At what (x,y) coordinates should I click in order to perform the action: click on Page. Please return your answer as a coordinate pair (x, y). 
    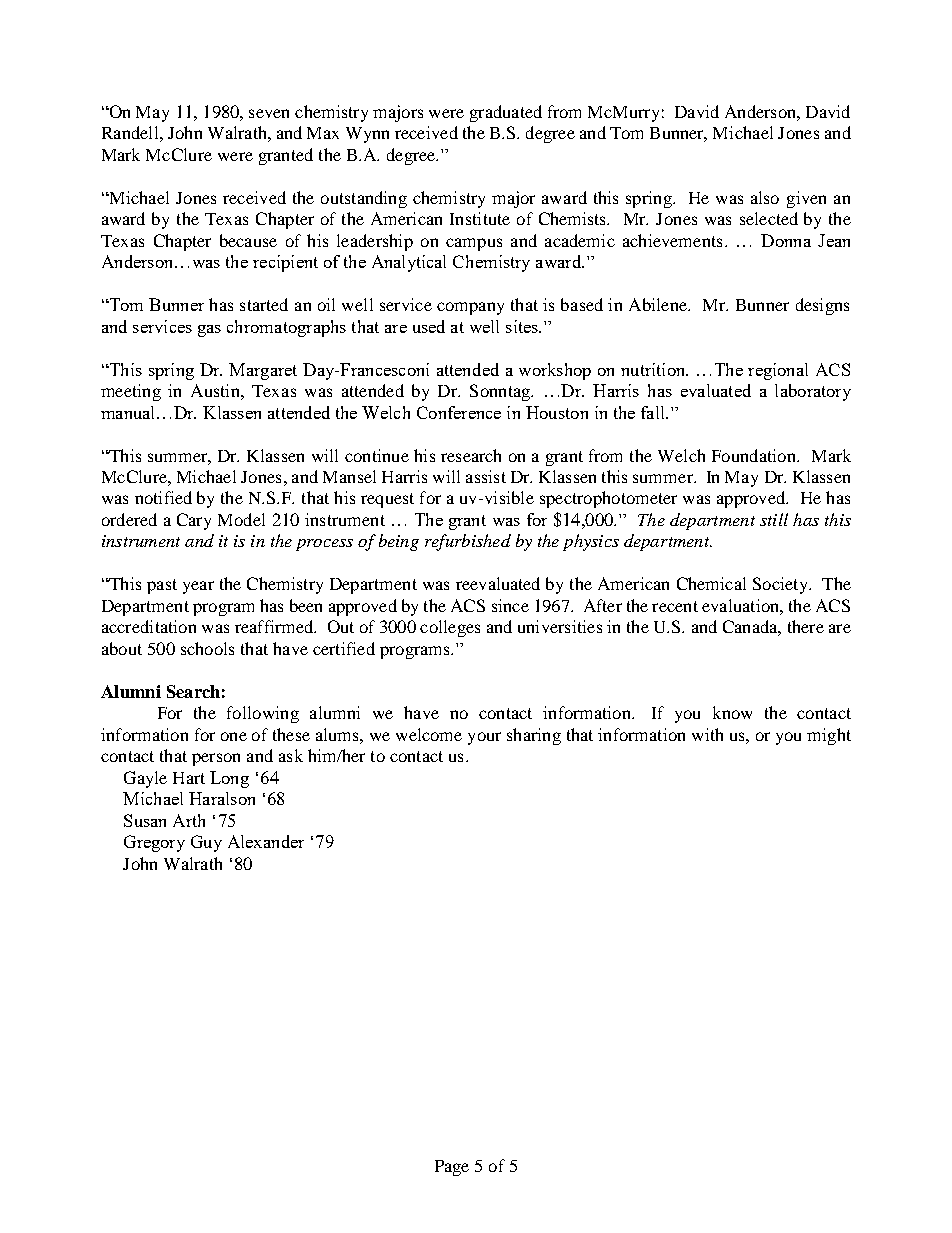
    Looking at the image, I should click on (452, 1168).
